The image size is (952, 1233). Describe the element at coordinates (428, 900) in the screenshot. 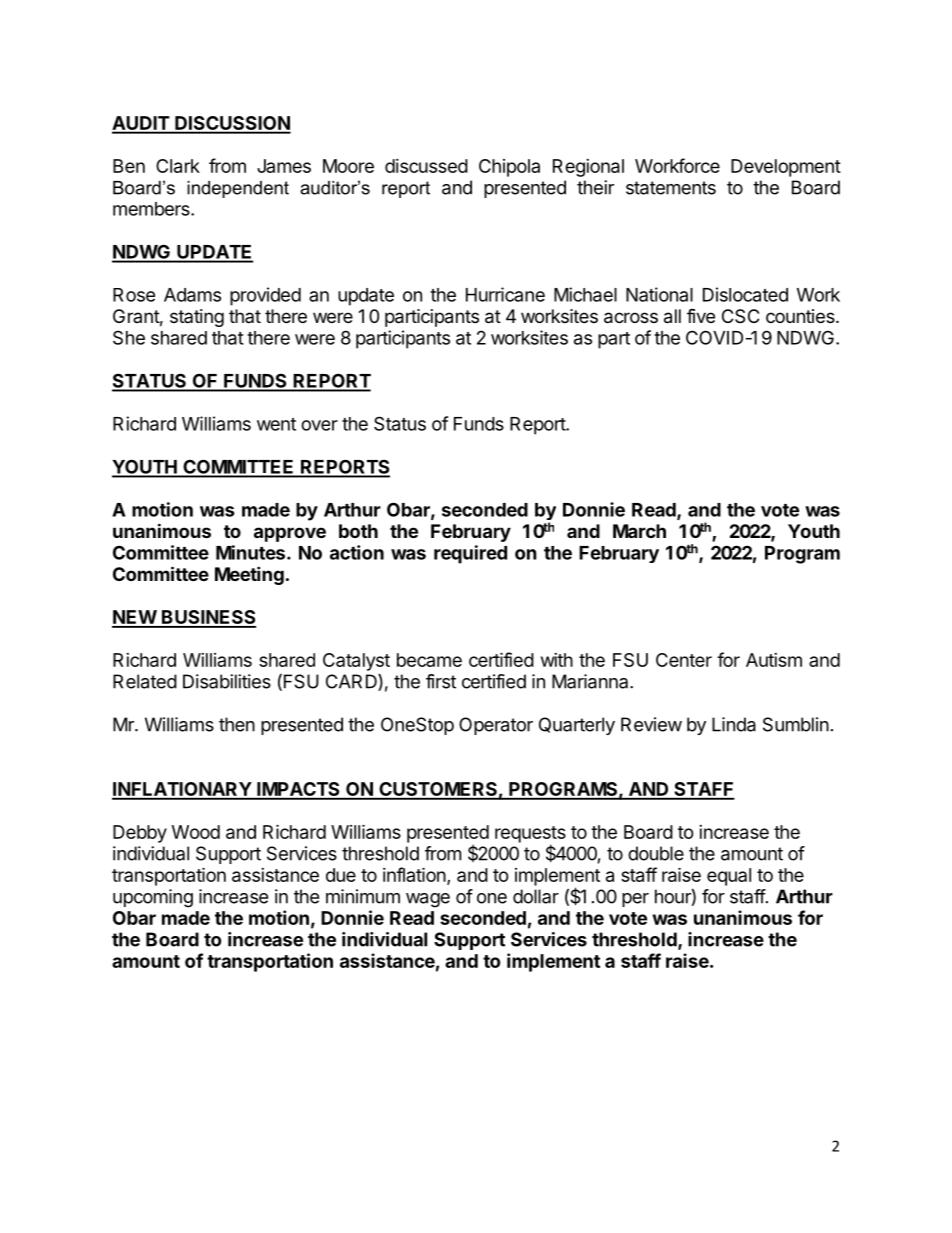

I see `wage` at that location.
